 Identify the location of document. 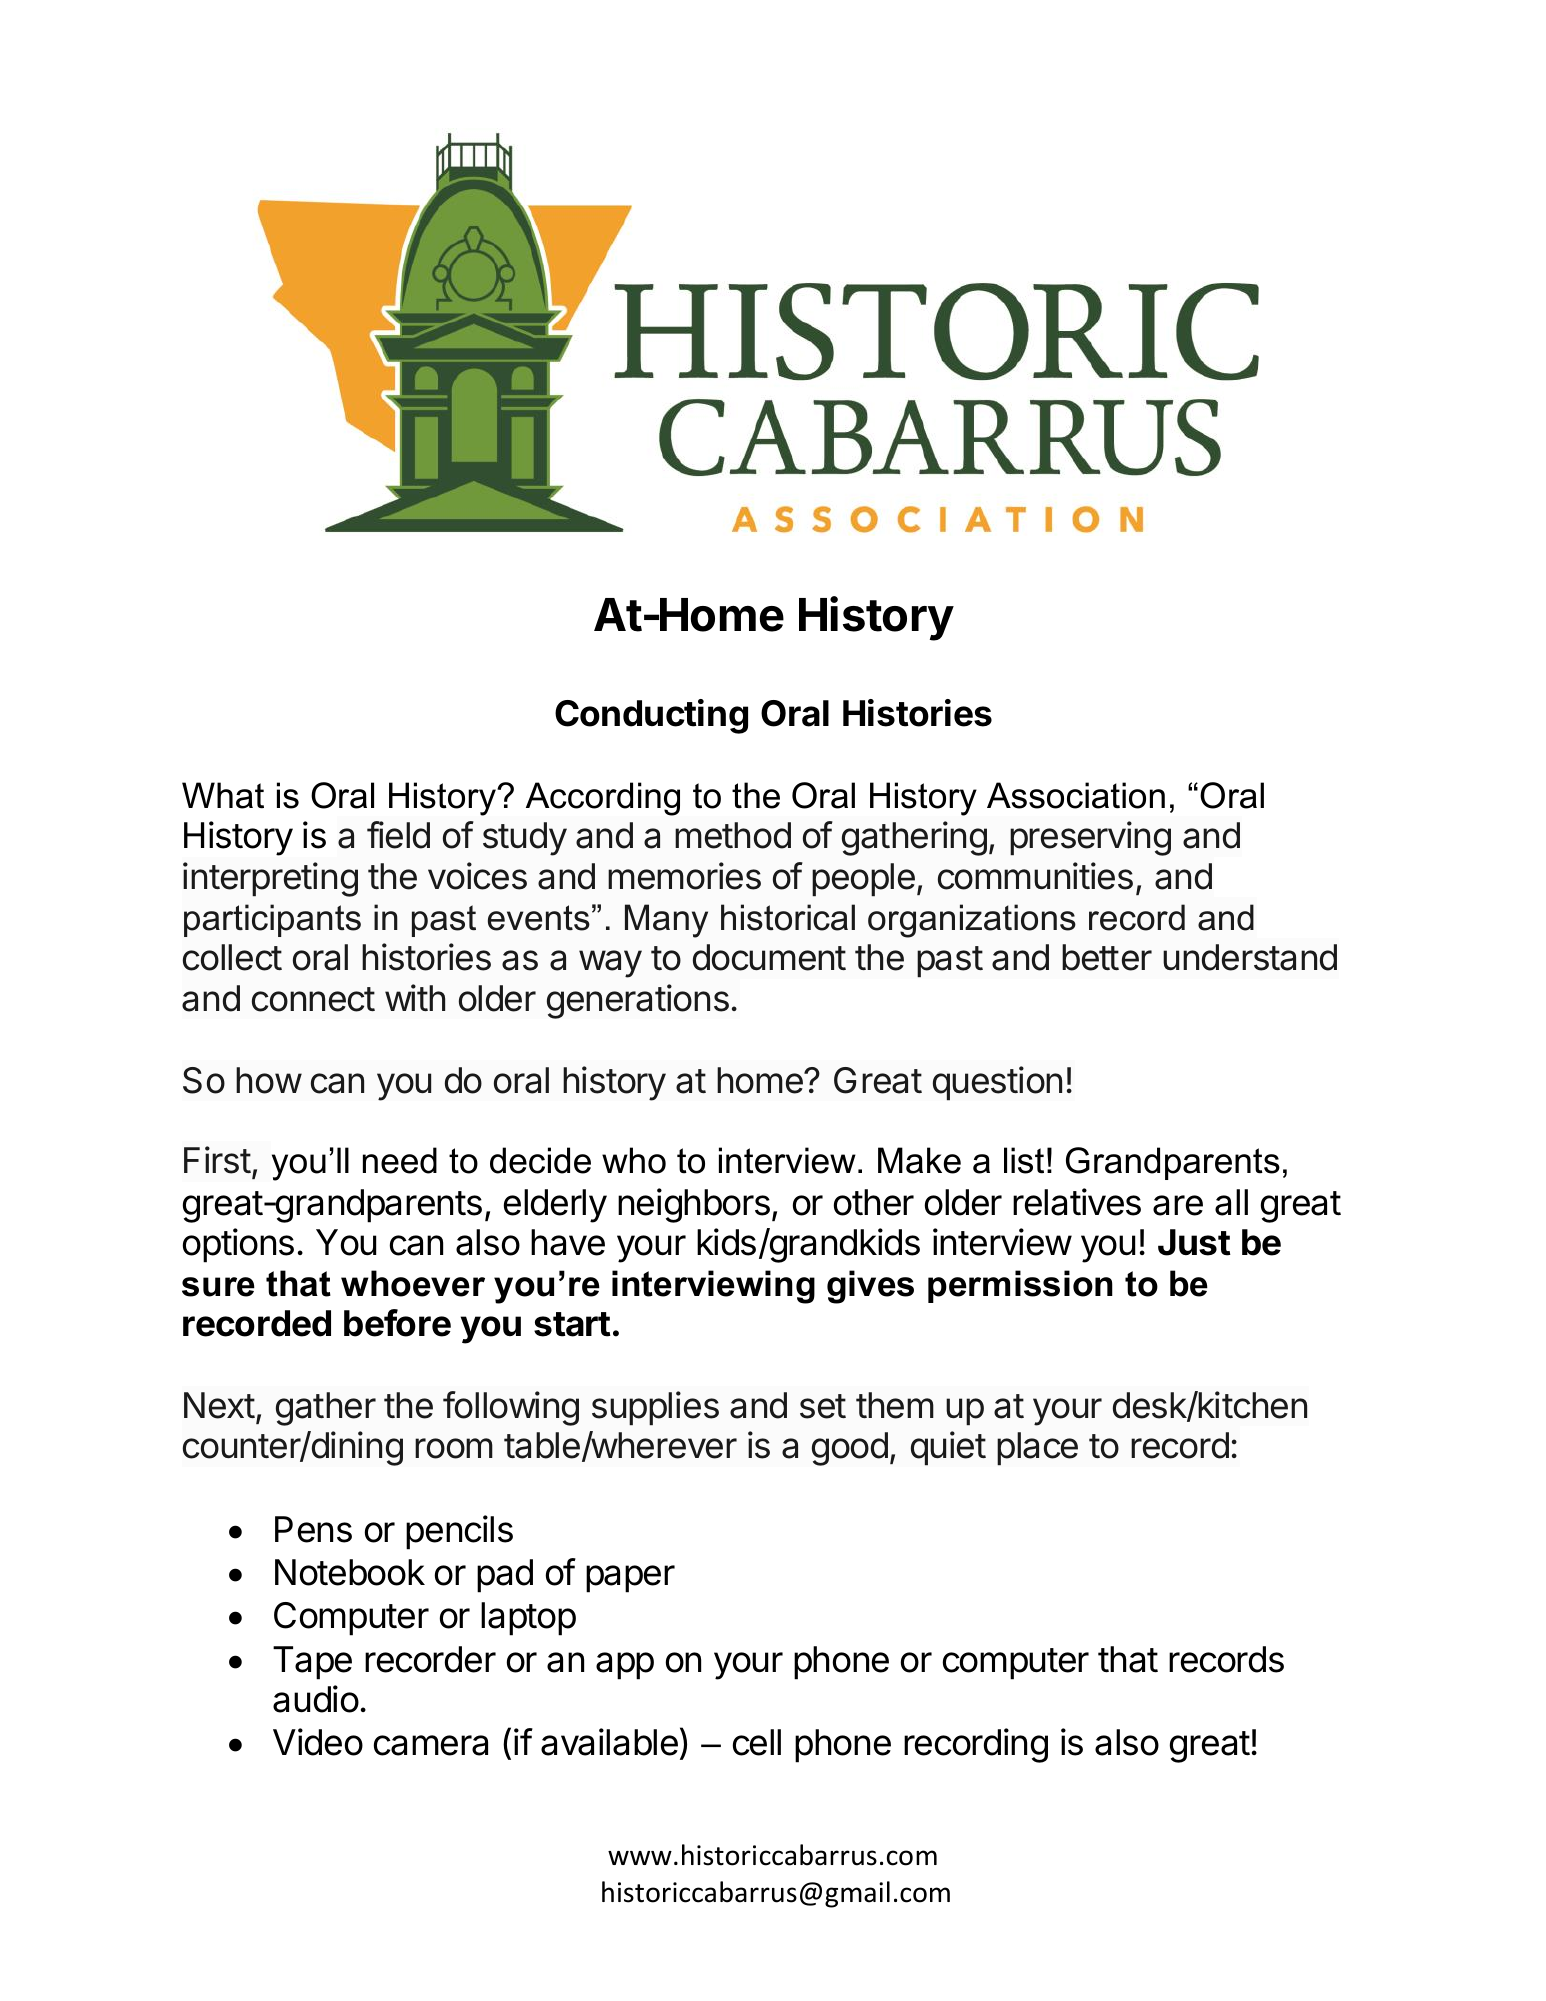
(769, 957).
